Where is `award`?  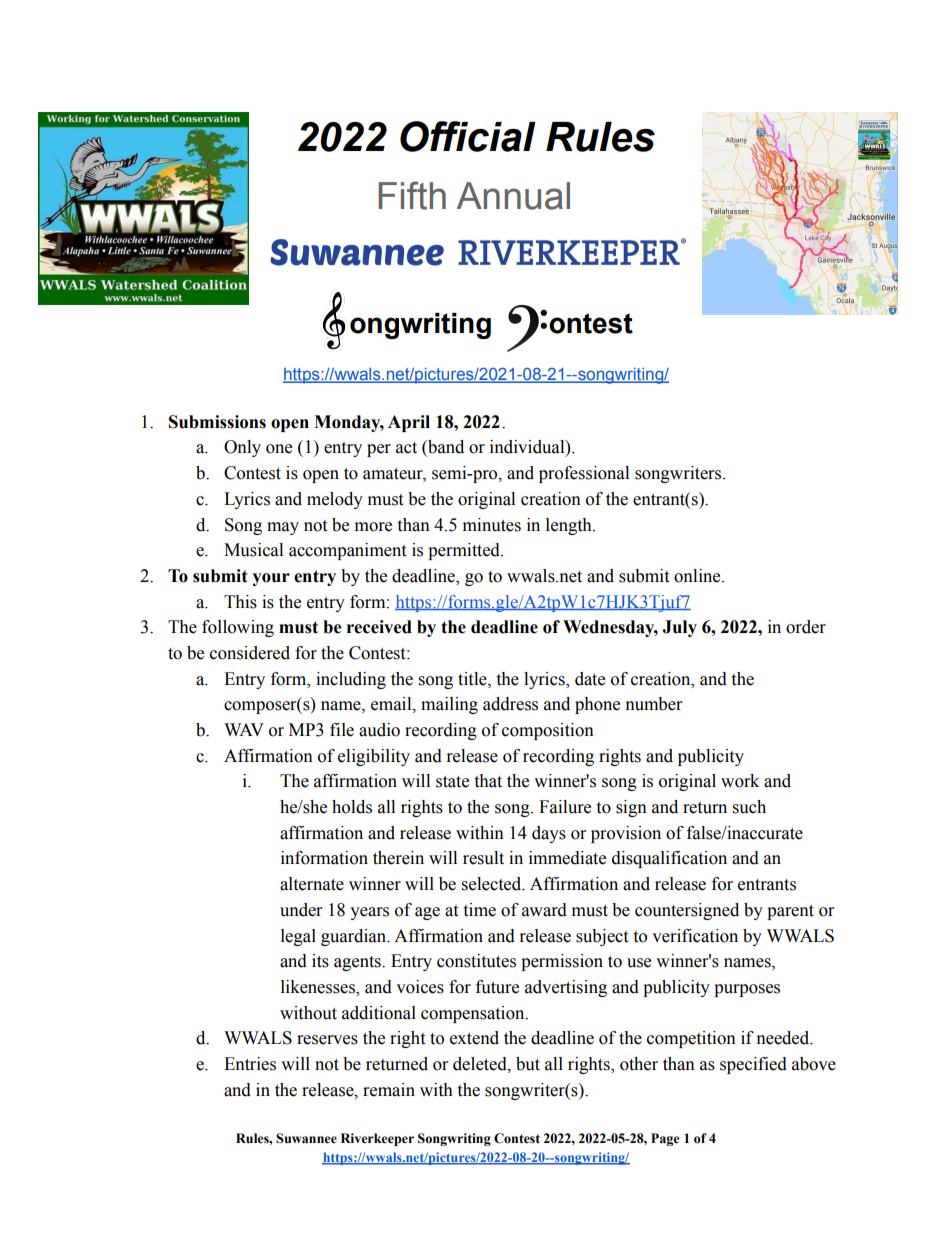
award is located at coordinates (544, 910).
